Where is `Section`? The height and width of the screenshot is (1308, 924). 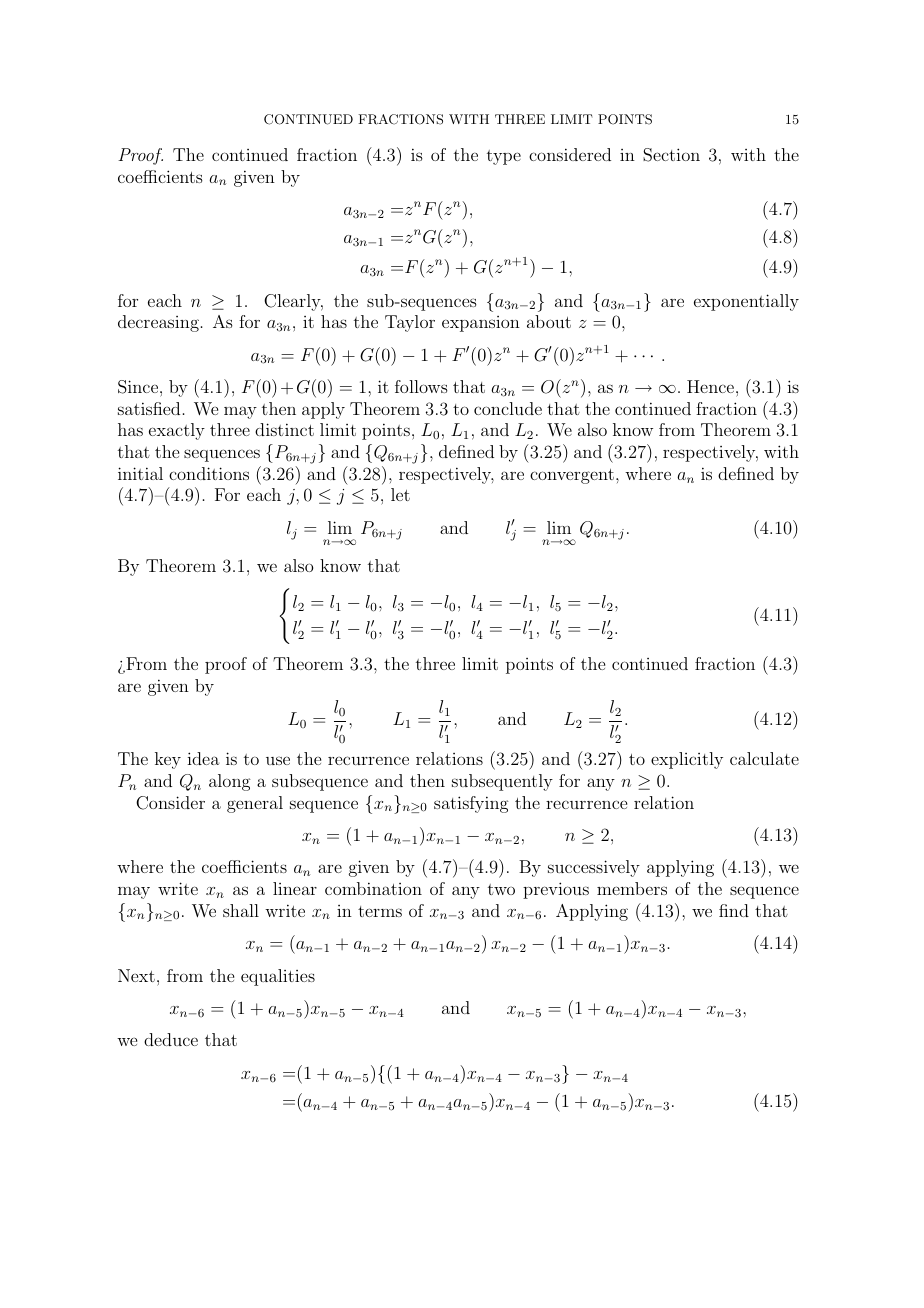 Section is located at coordinates (671, 155).
